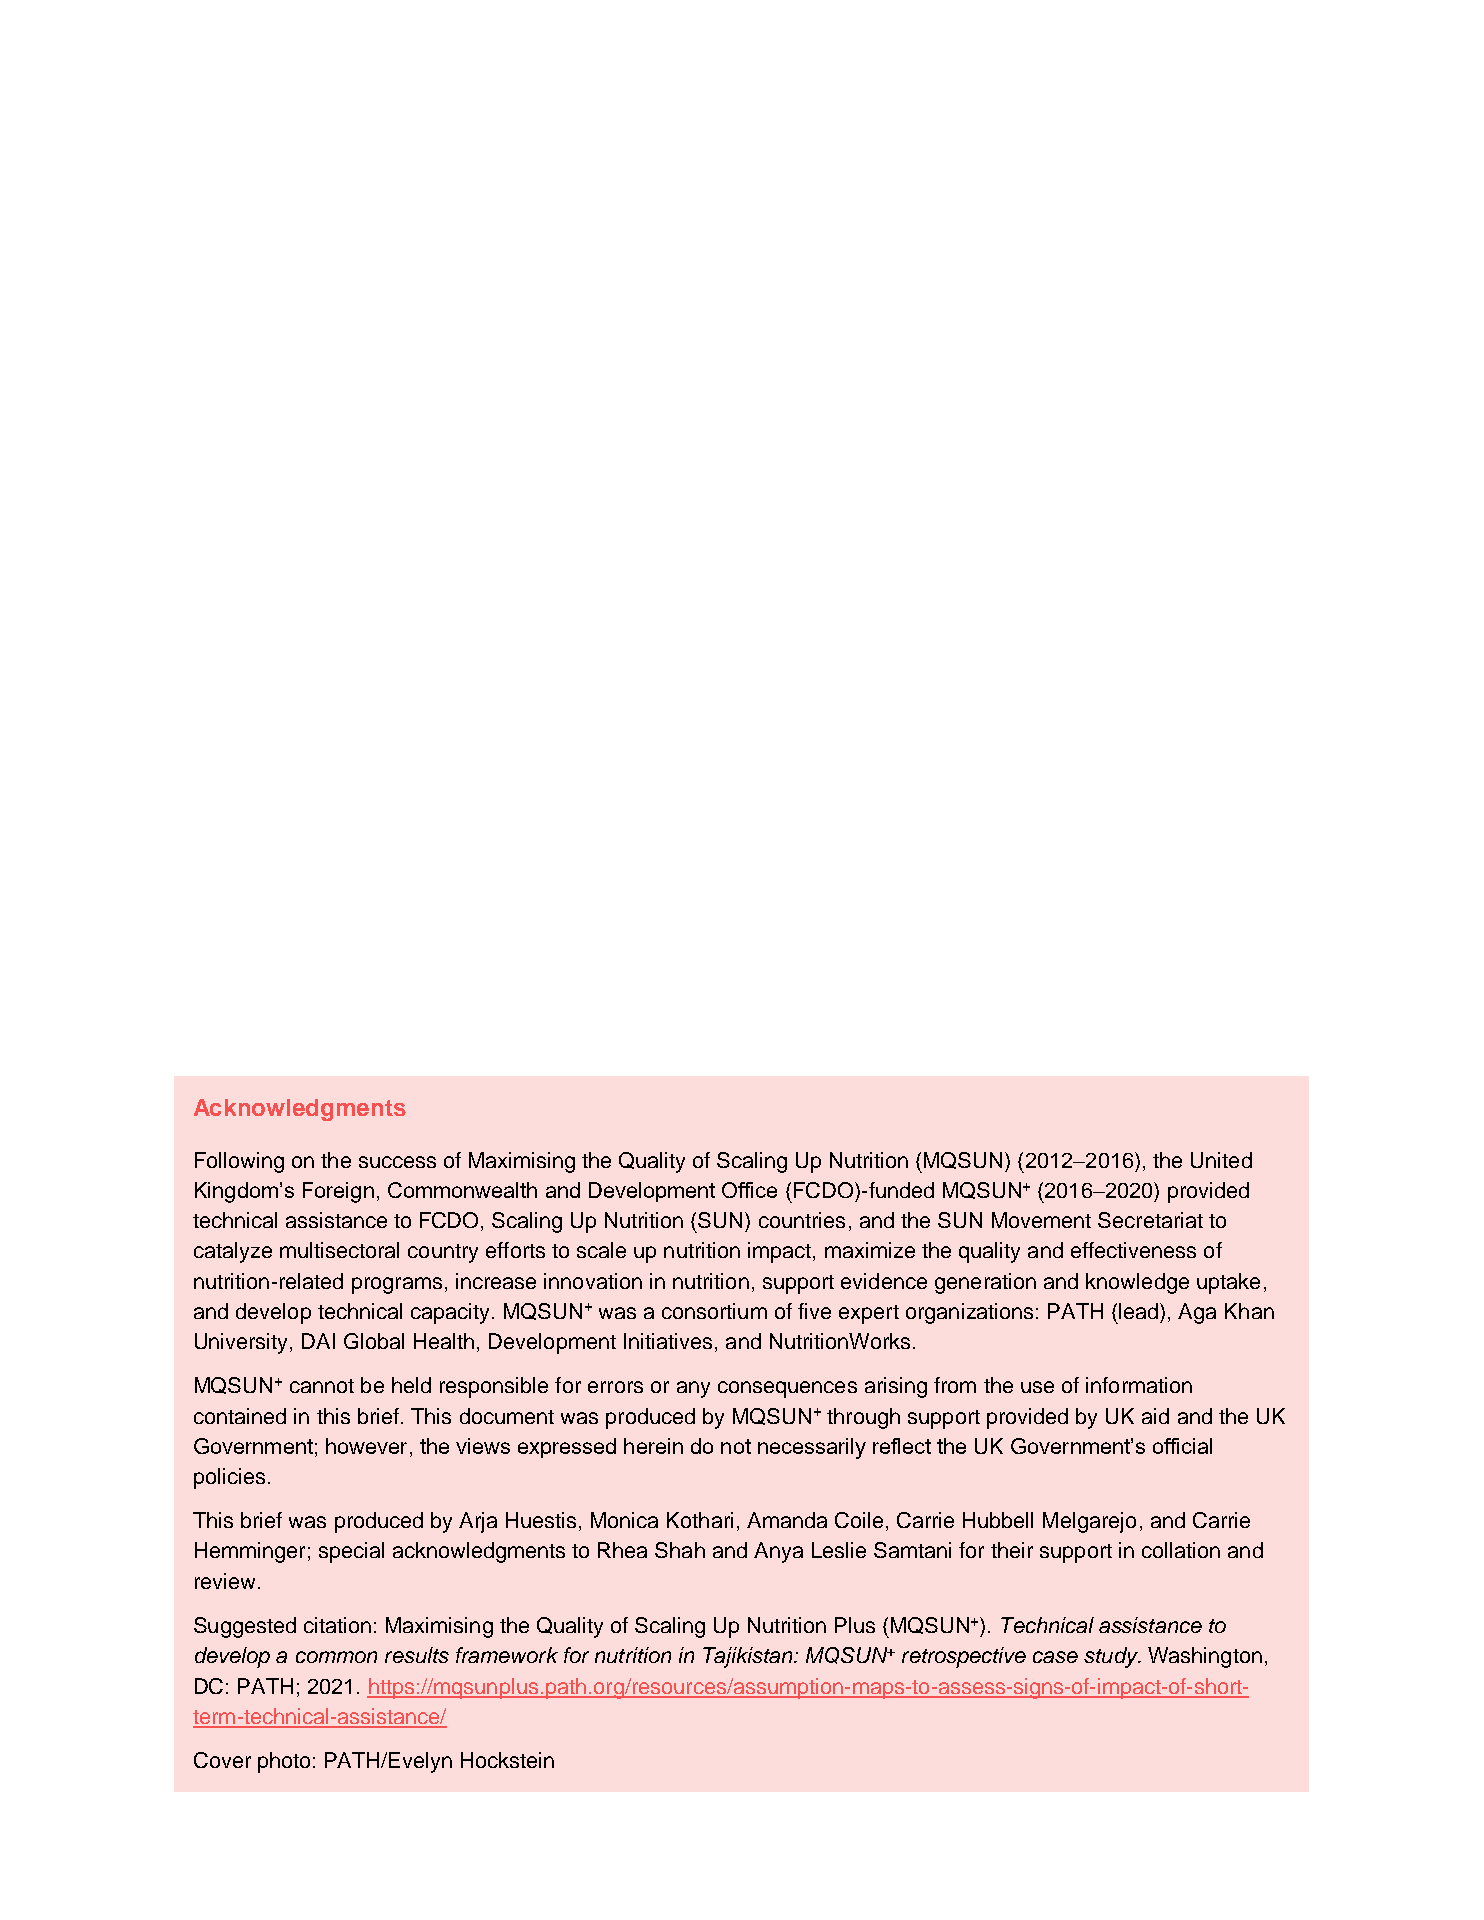 The image size is (1484, 1920). Describe the element at coordinates (1139, 1385) in the screenshot. I see `information` at that location.
